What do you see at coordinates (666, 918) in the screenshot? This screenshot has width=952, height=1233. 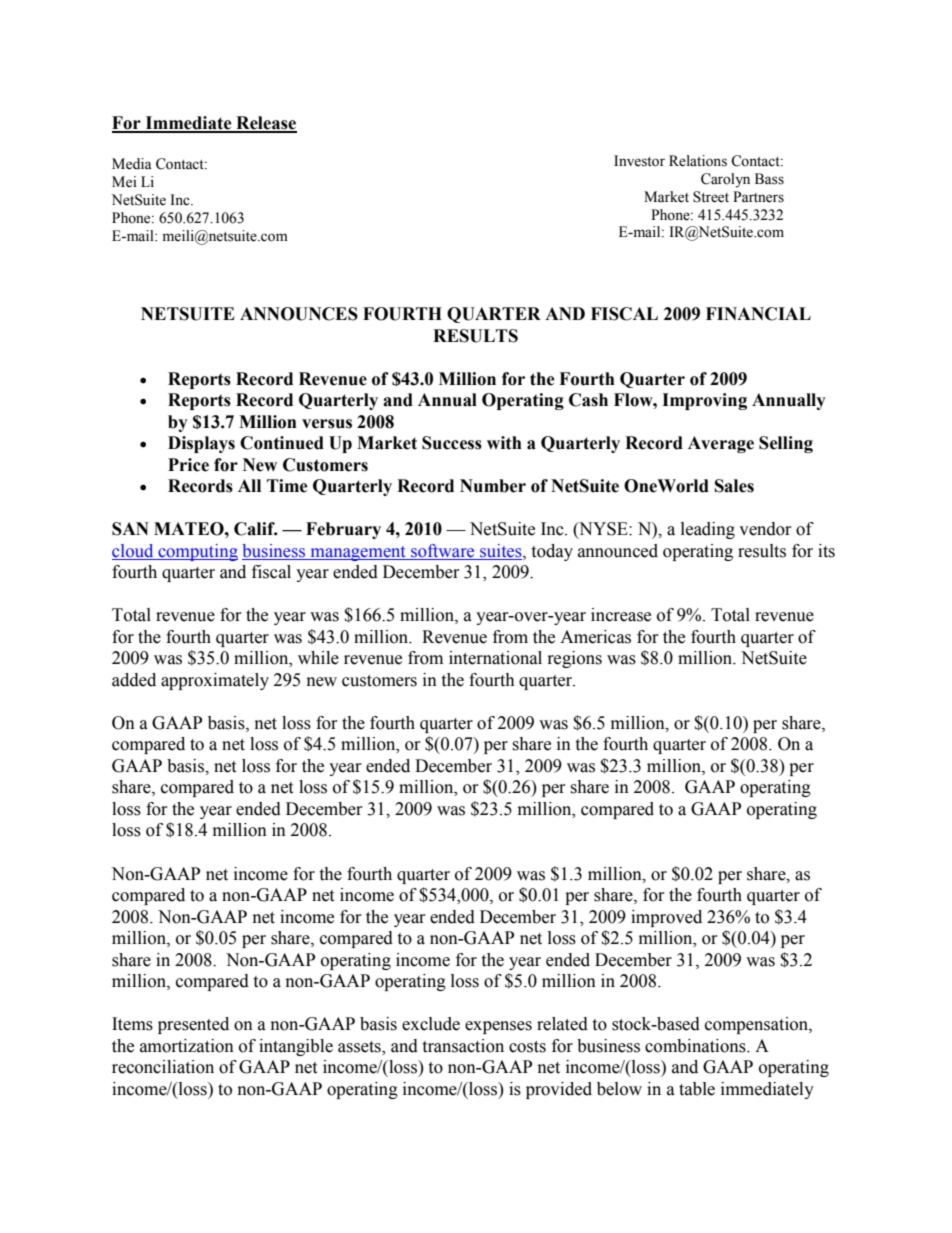 I see `improved` at bounding box center [666, 918].
